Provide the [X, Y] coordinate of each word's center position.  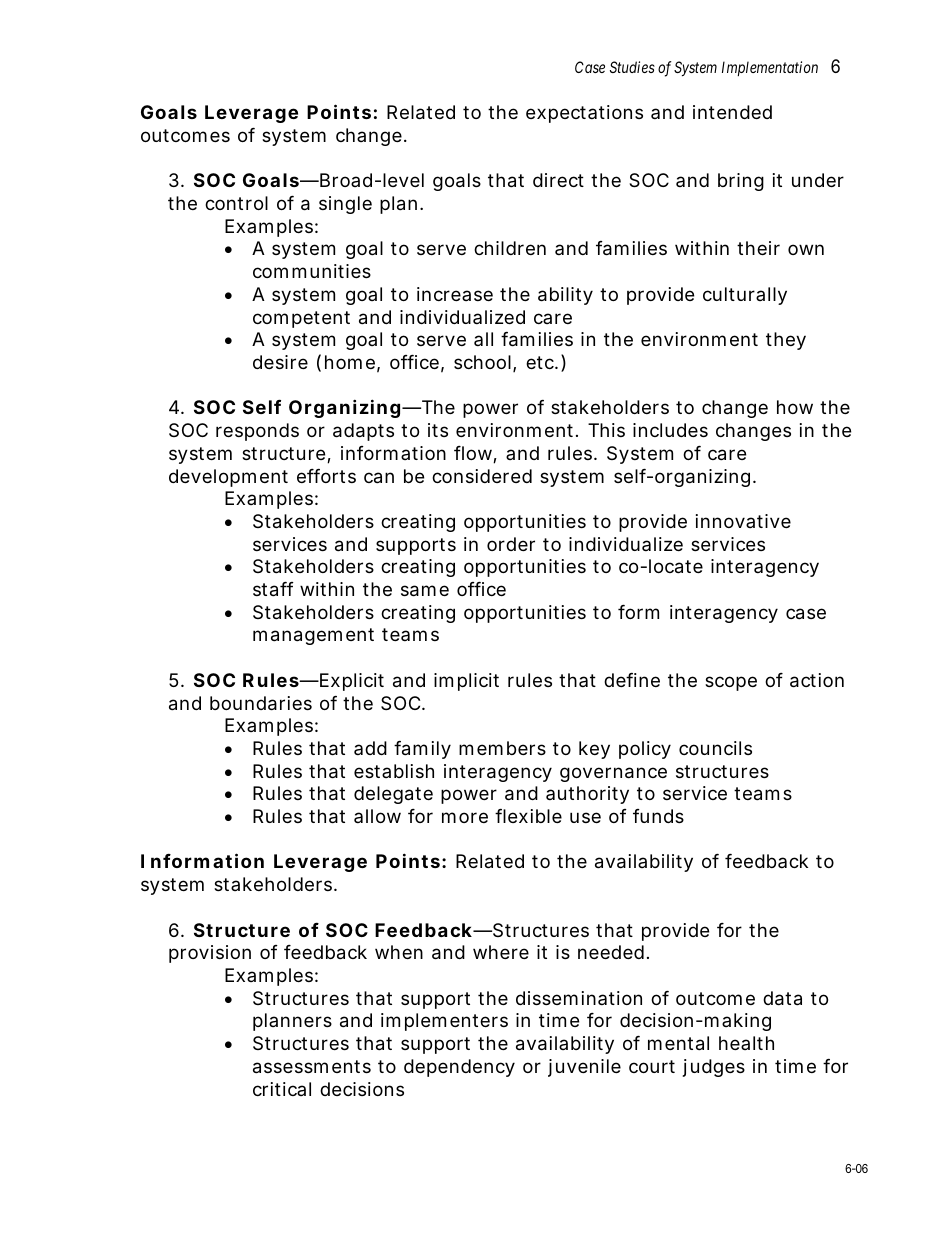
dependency [459, 1068]
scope [731, 683]
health [746, 1043]
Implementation [770, 68]
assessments [312, 1067]
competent [301, 319]
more [465, 817]
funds [658, 816]
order [511, 544]
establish [394, 771]
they [786, 341]
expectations [584, 114]
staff [273, 589]
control [236, 203]
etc [540, 362]
